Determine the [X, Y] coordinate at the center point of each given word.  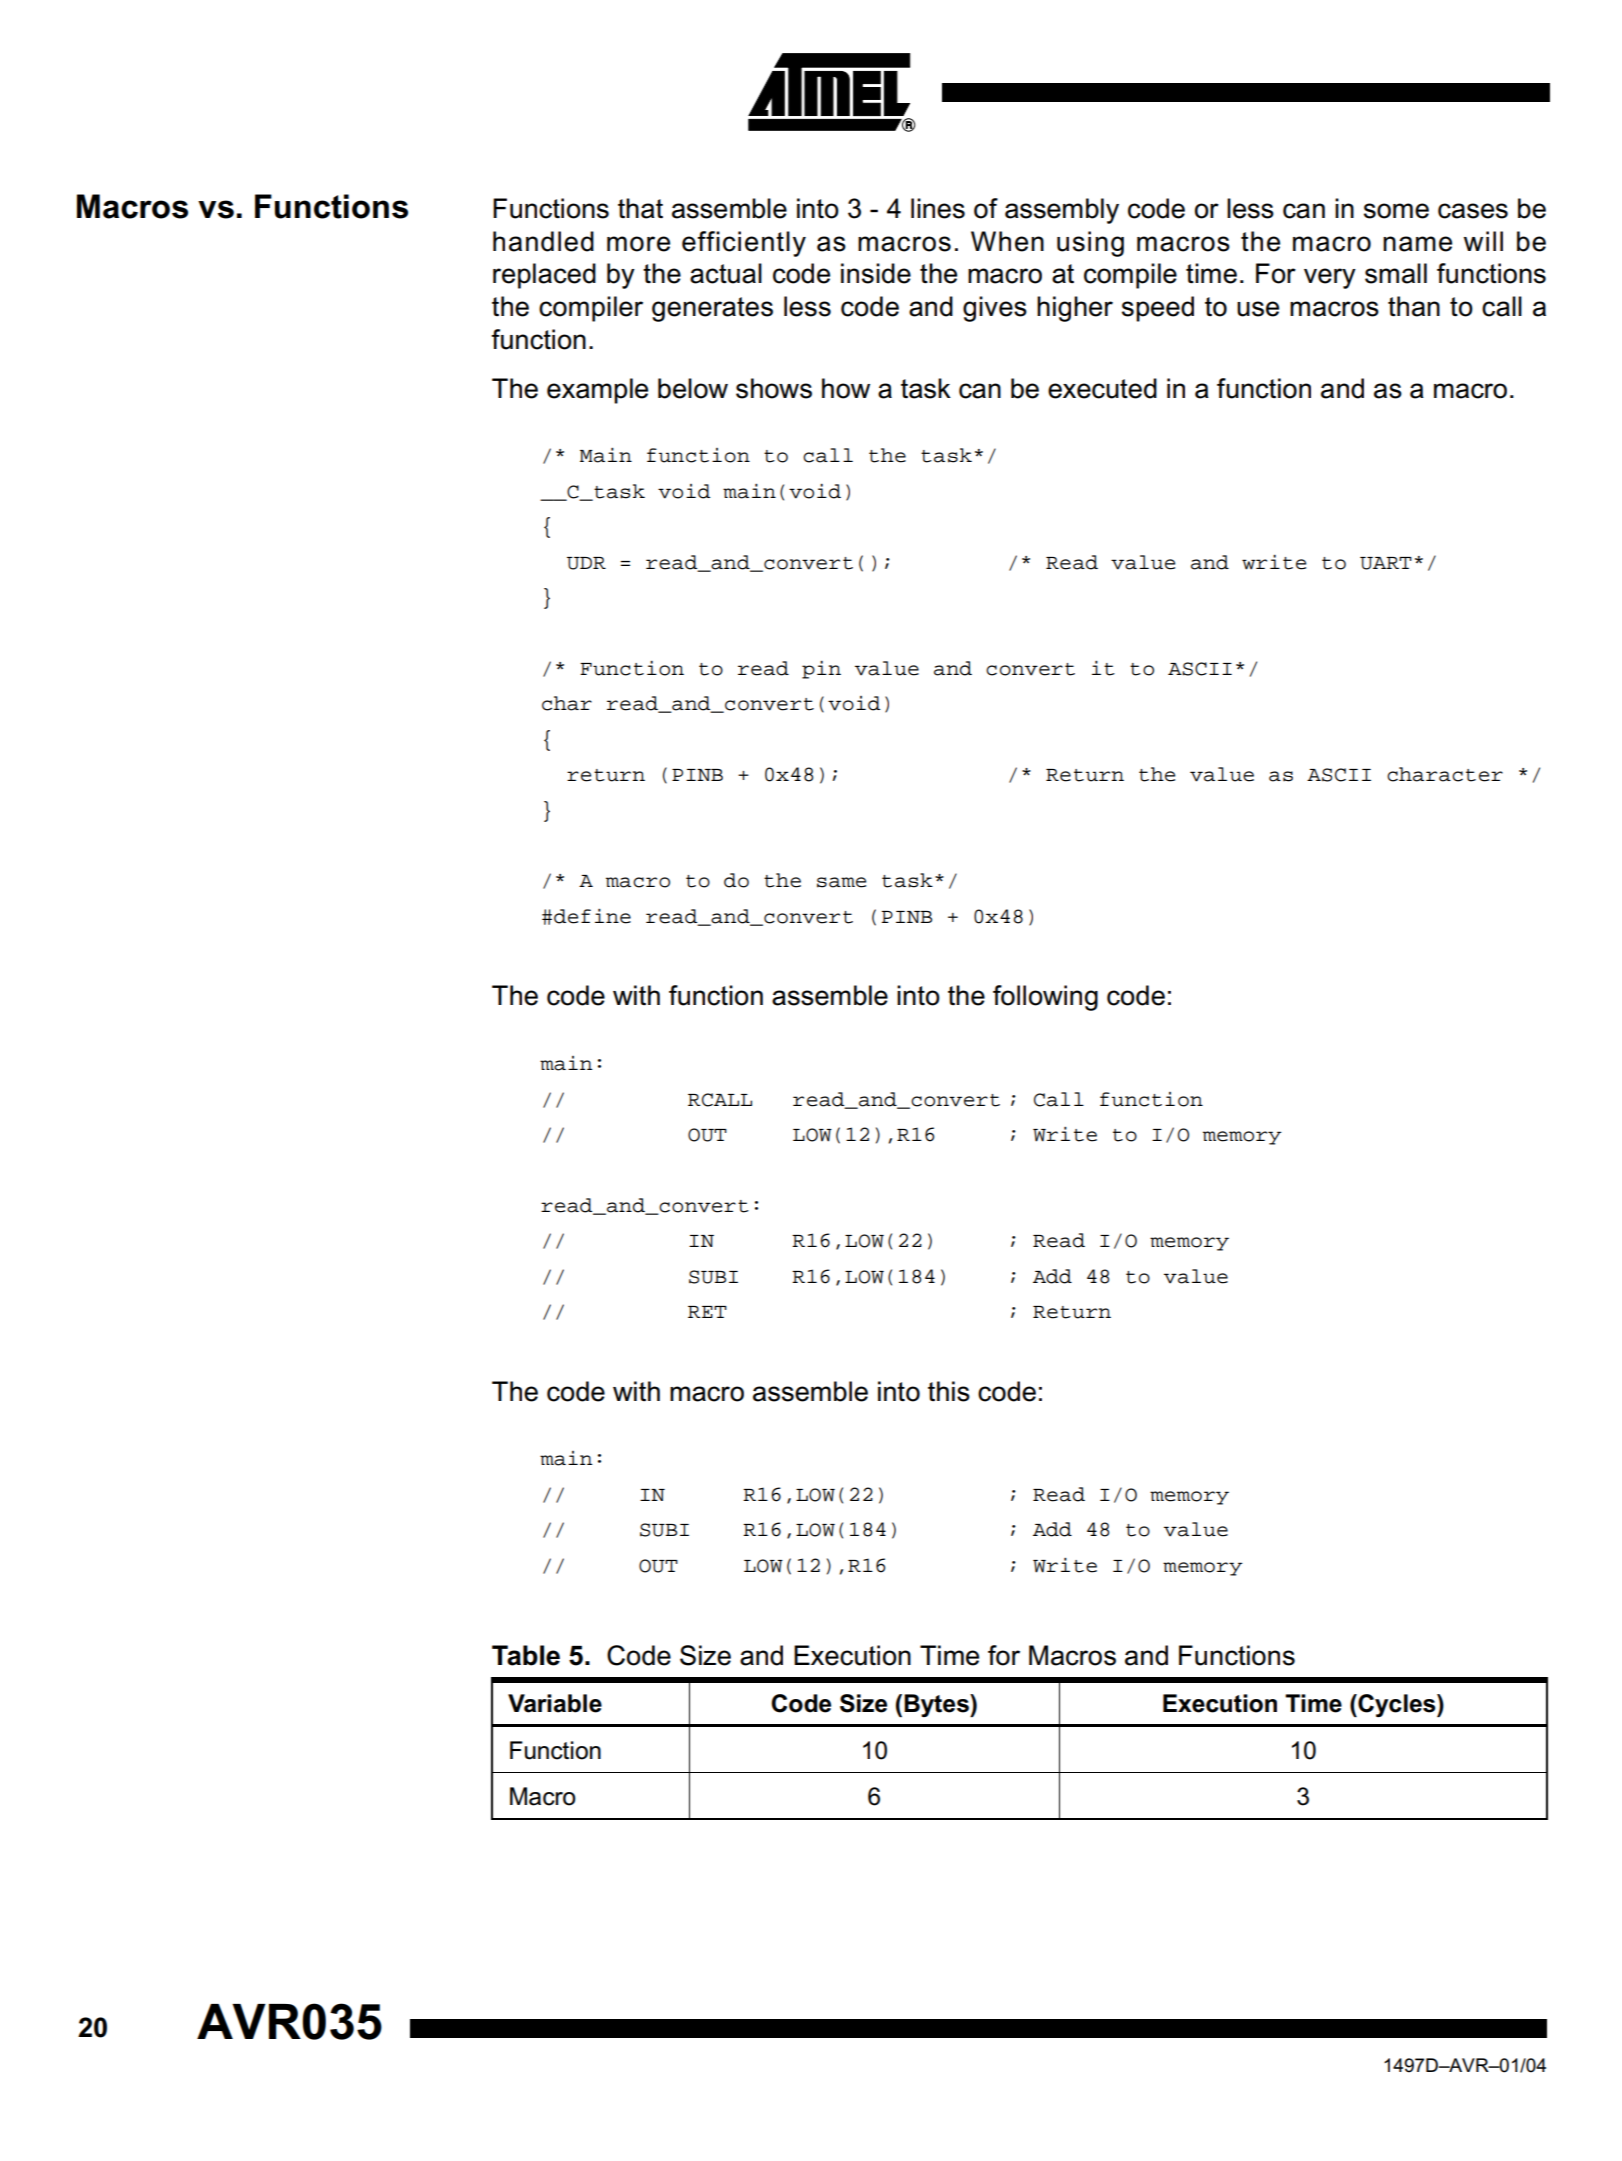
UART [1386, 563]
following [1045, 998]
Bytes [937, 1705]
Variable [555, 1703]
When [1007, 241]
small [1396, 273]
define [592, 916]
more [638, 244]
